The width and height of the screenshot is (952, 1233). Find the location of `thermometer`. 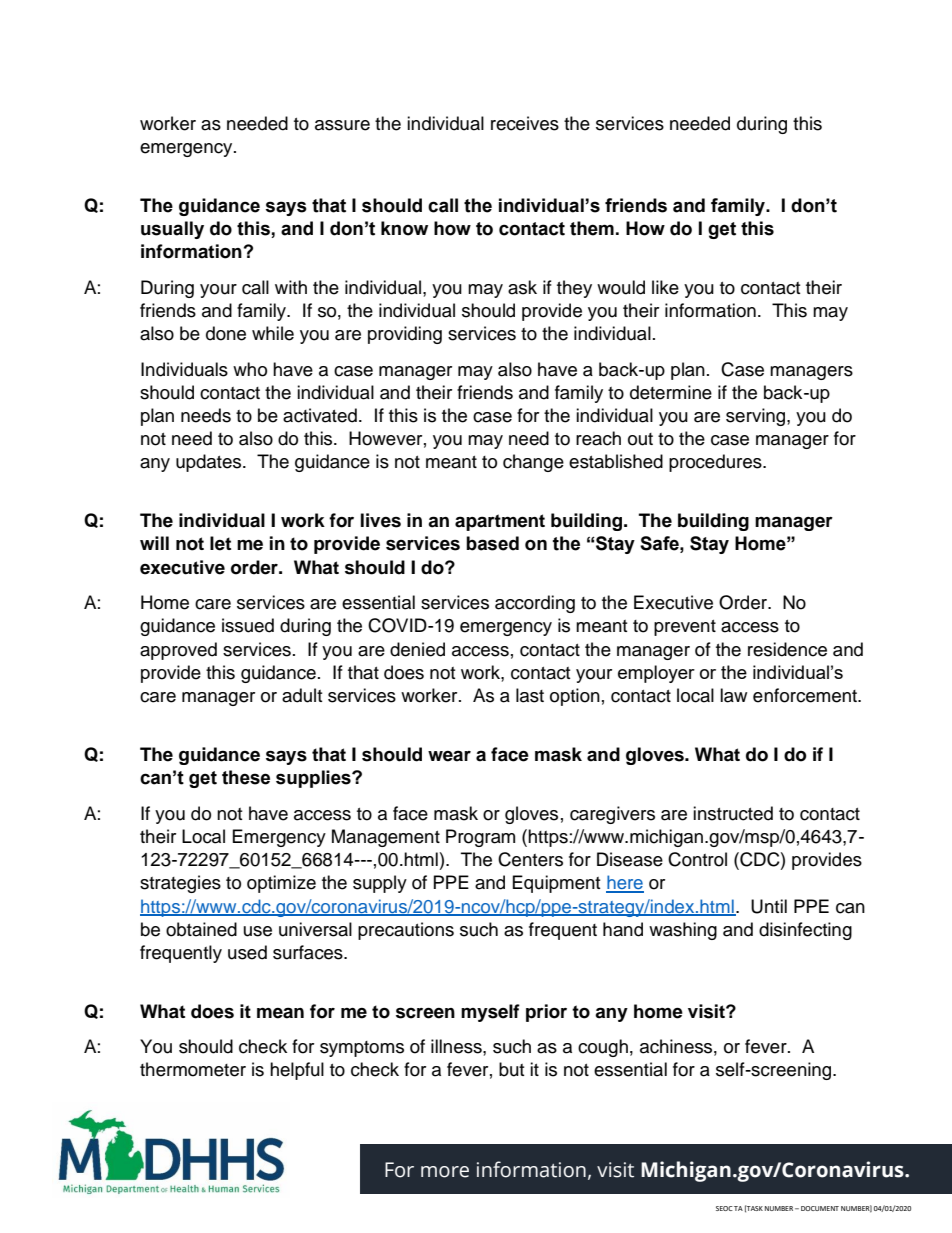

thermometer is located at coordinates (193, 1069).
